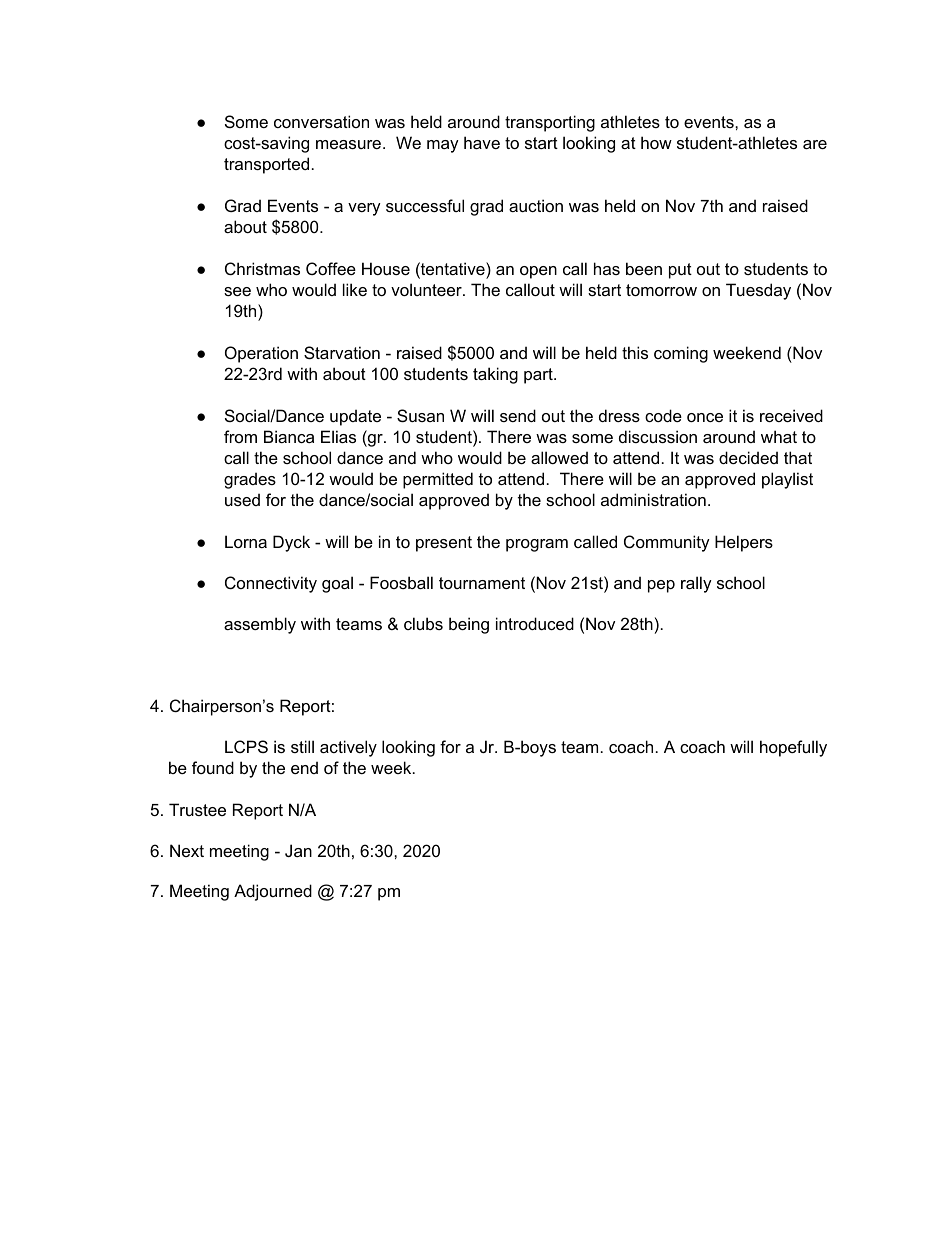 The width and height of the screenshot is (952, 1233). I want to click on Jan, so click(298, 850).
